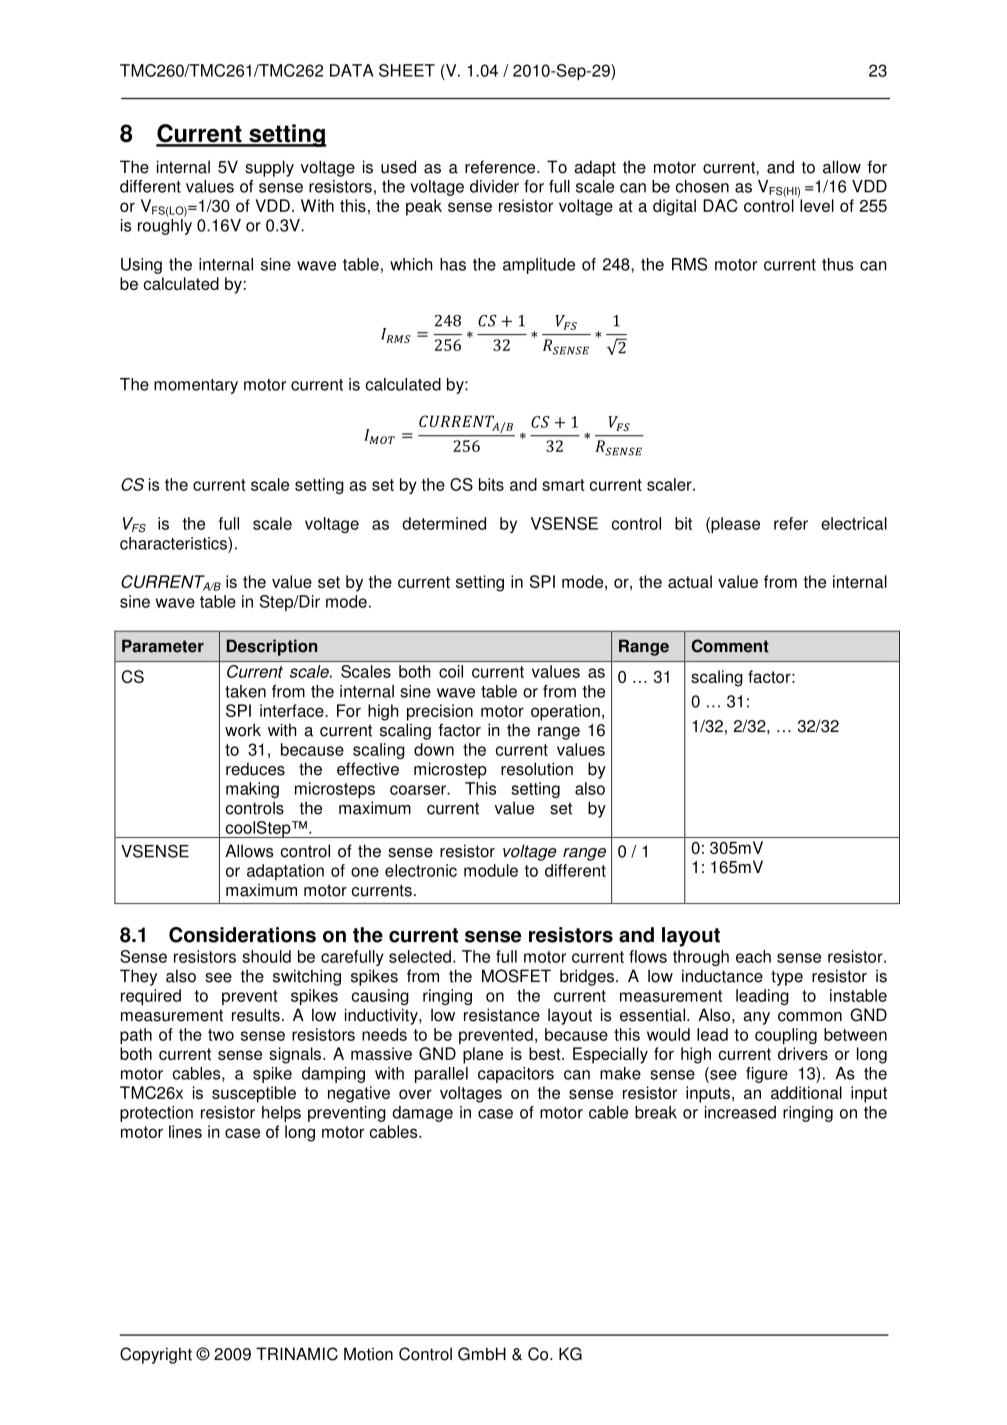 This screenshot has height=1425, width=1007. What do you see at coordinates (243, 730) in the screenshot?
I see `work` at bounding box center [243, 730].
